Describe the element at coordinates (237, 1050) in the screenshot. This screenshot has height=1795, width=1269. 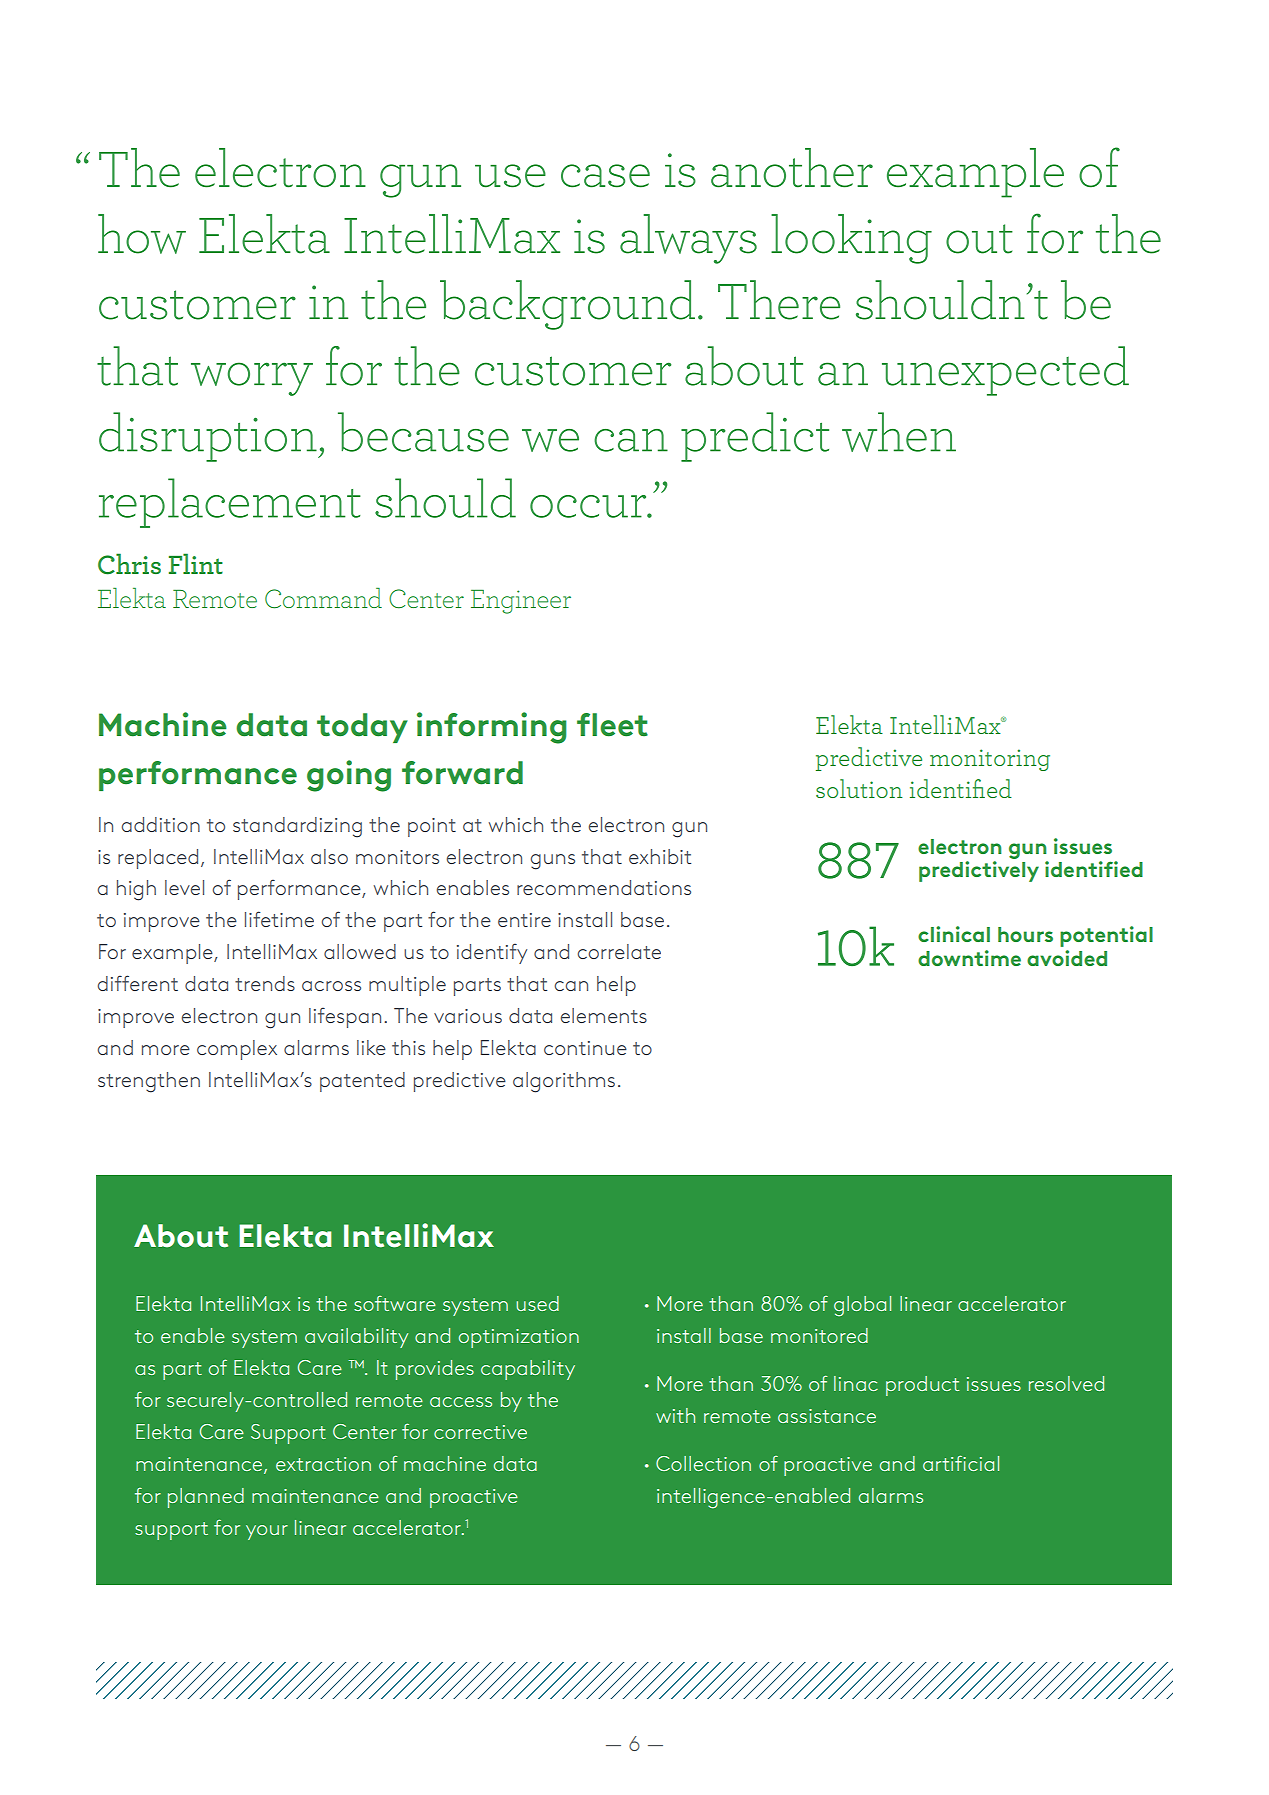
I see `complex` at that location.
